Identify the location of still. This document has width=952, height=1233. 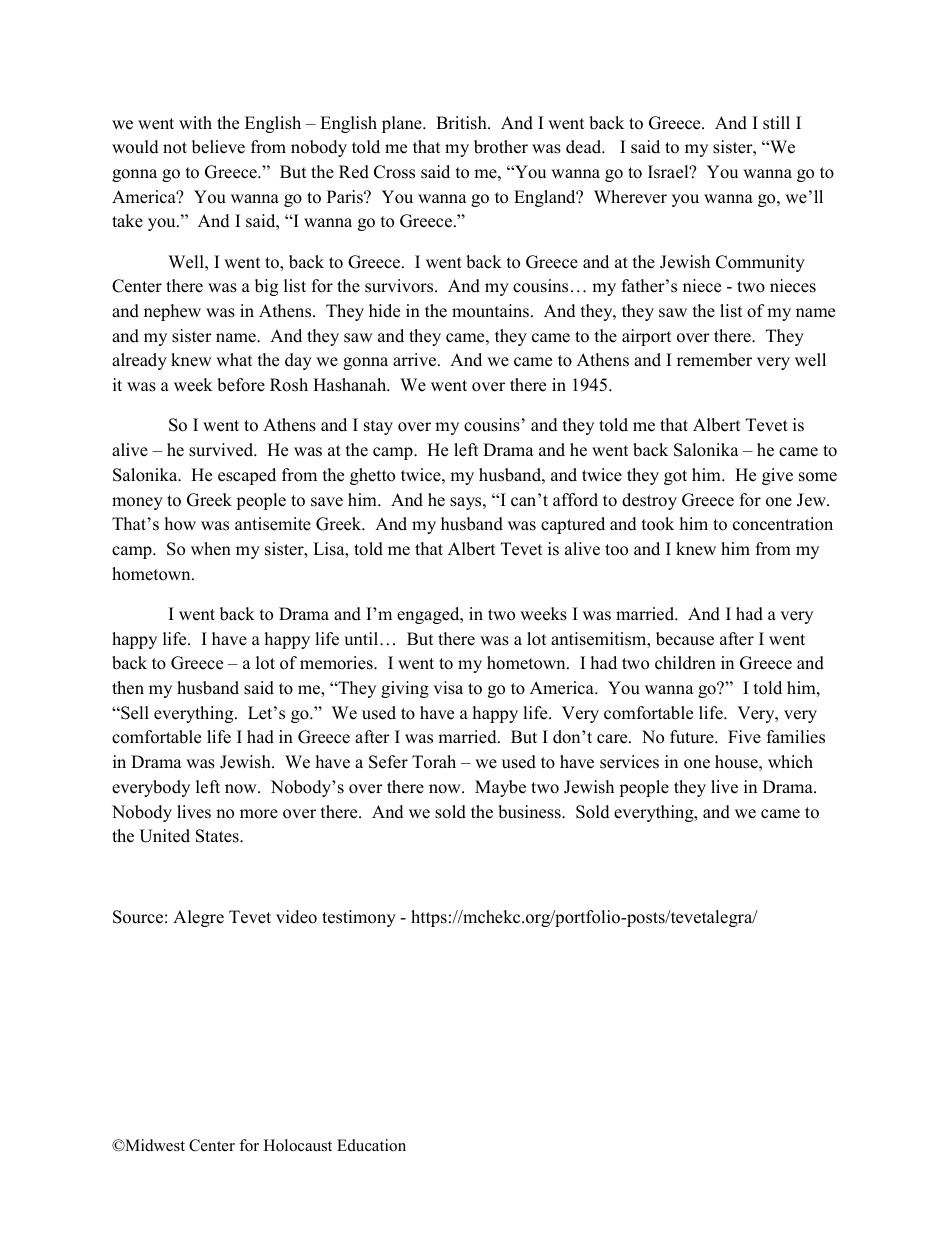
(776, 123).
